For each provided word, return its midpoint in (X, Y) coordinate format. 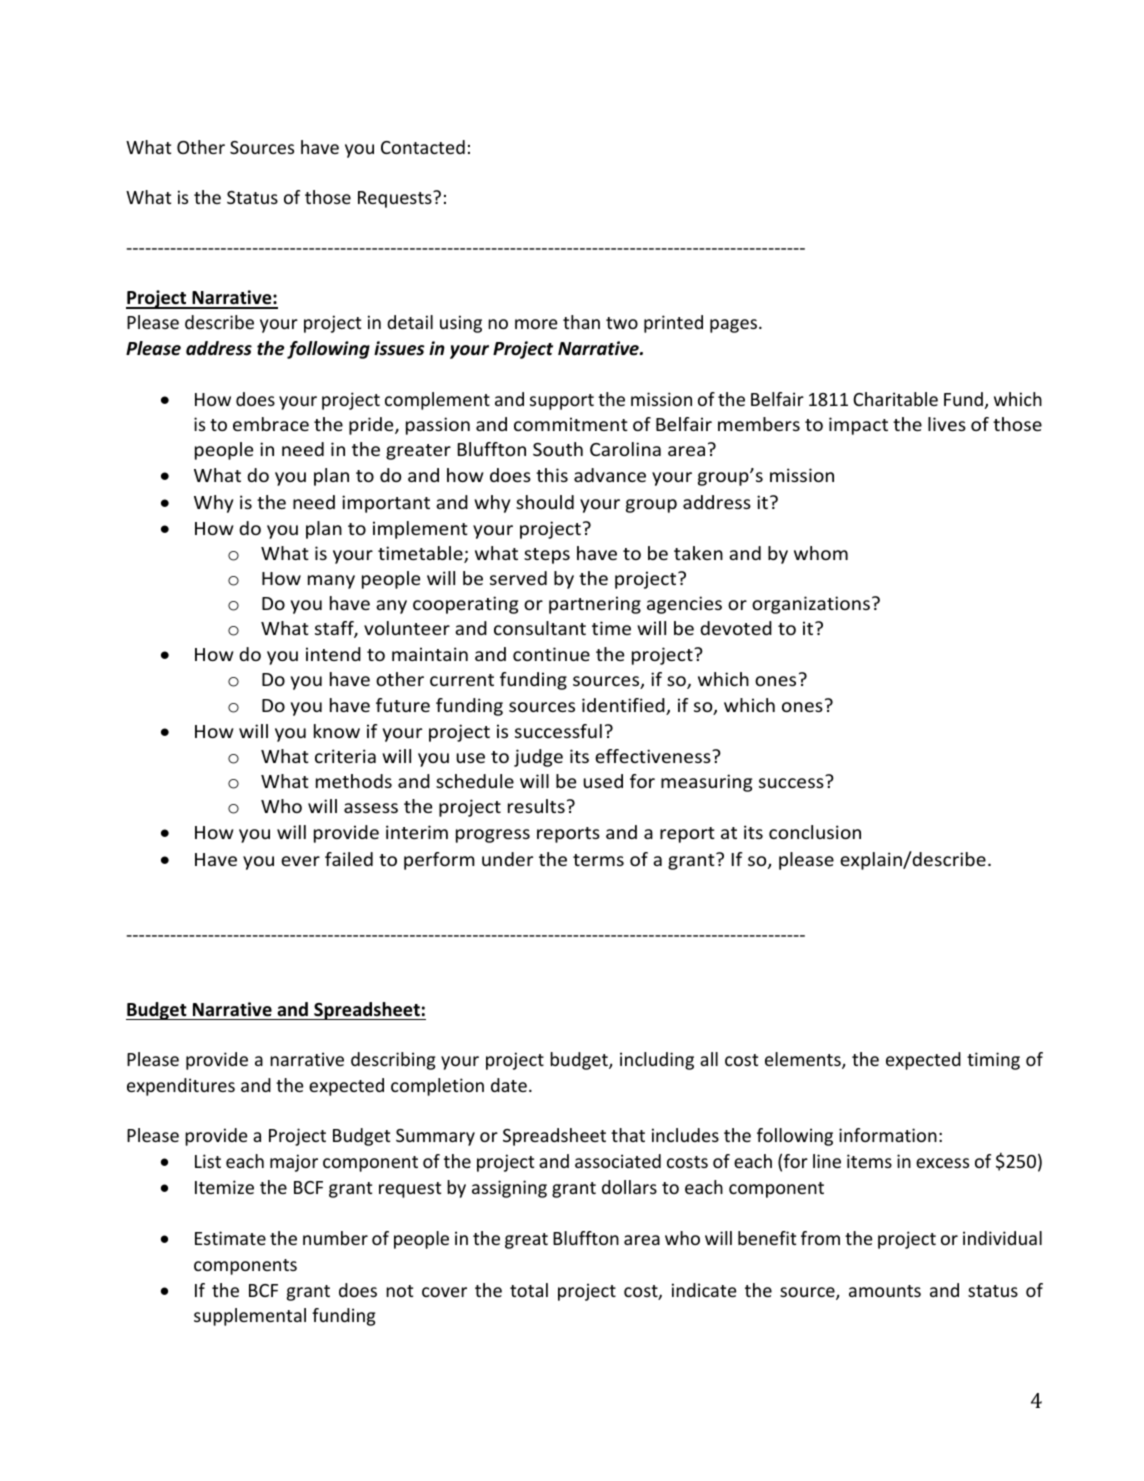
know (337, 731)
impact (858, 426)
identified (624, 706)
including (657, 1061)
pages (735, 326)
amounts (885, 1291)
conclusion (815, 832)
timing (993, 1061)
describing (393, 1061)
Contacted (423, 147)
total (529, 1290)
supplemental (250, 1317)
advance (610, 475)
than (581, 322)
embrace (271, 424)
